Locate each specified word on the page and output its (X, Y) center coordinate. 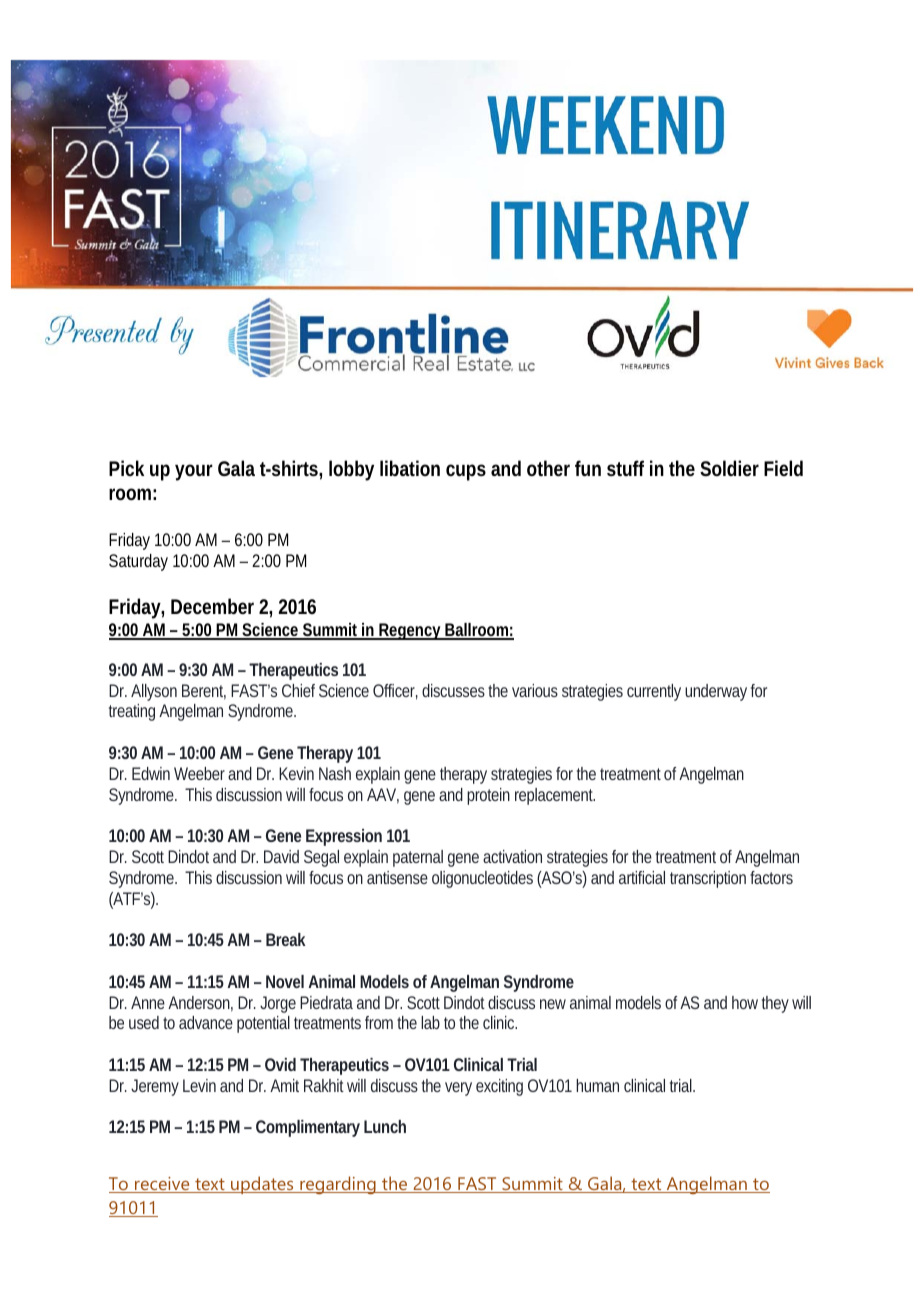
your (194, 472)
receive (162, 1185)
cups (466, 472)
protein (488, 796)
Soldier (729, 468)
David (281, 856)
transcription (708, 879)
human (597, 1085)
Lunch (385, 1126)
